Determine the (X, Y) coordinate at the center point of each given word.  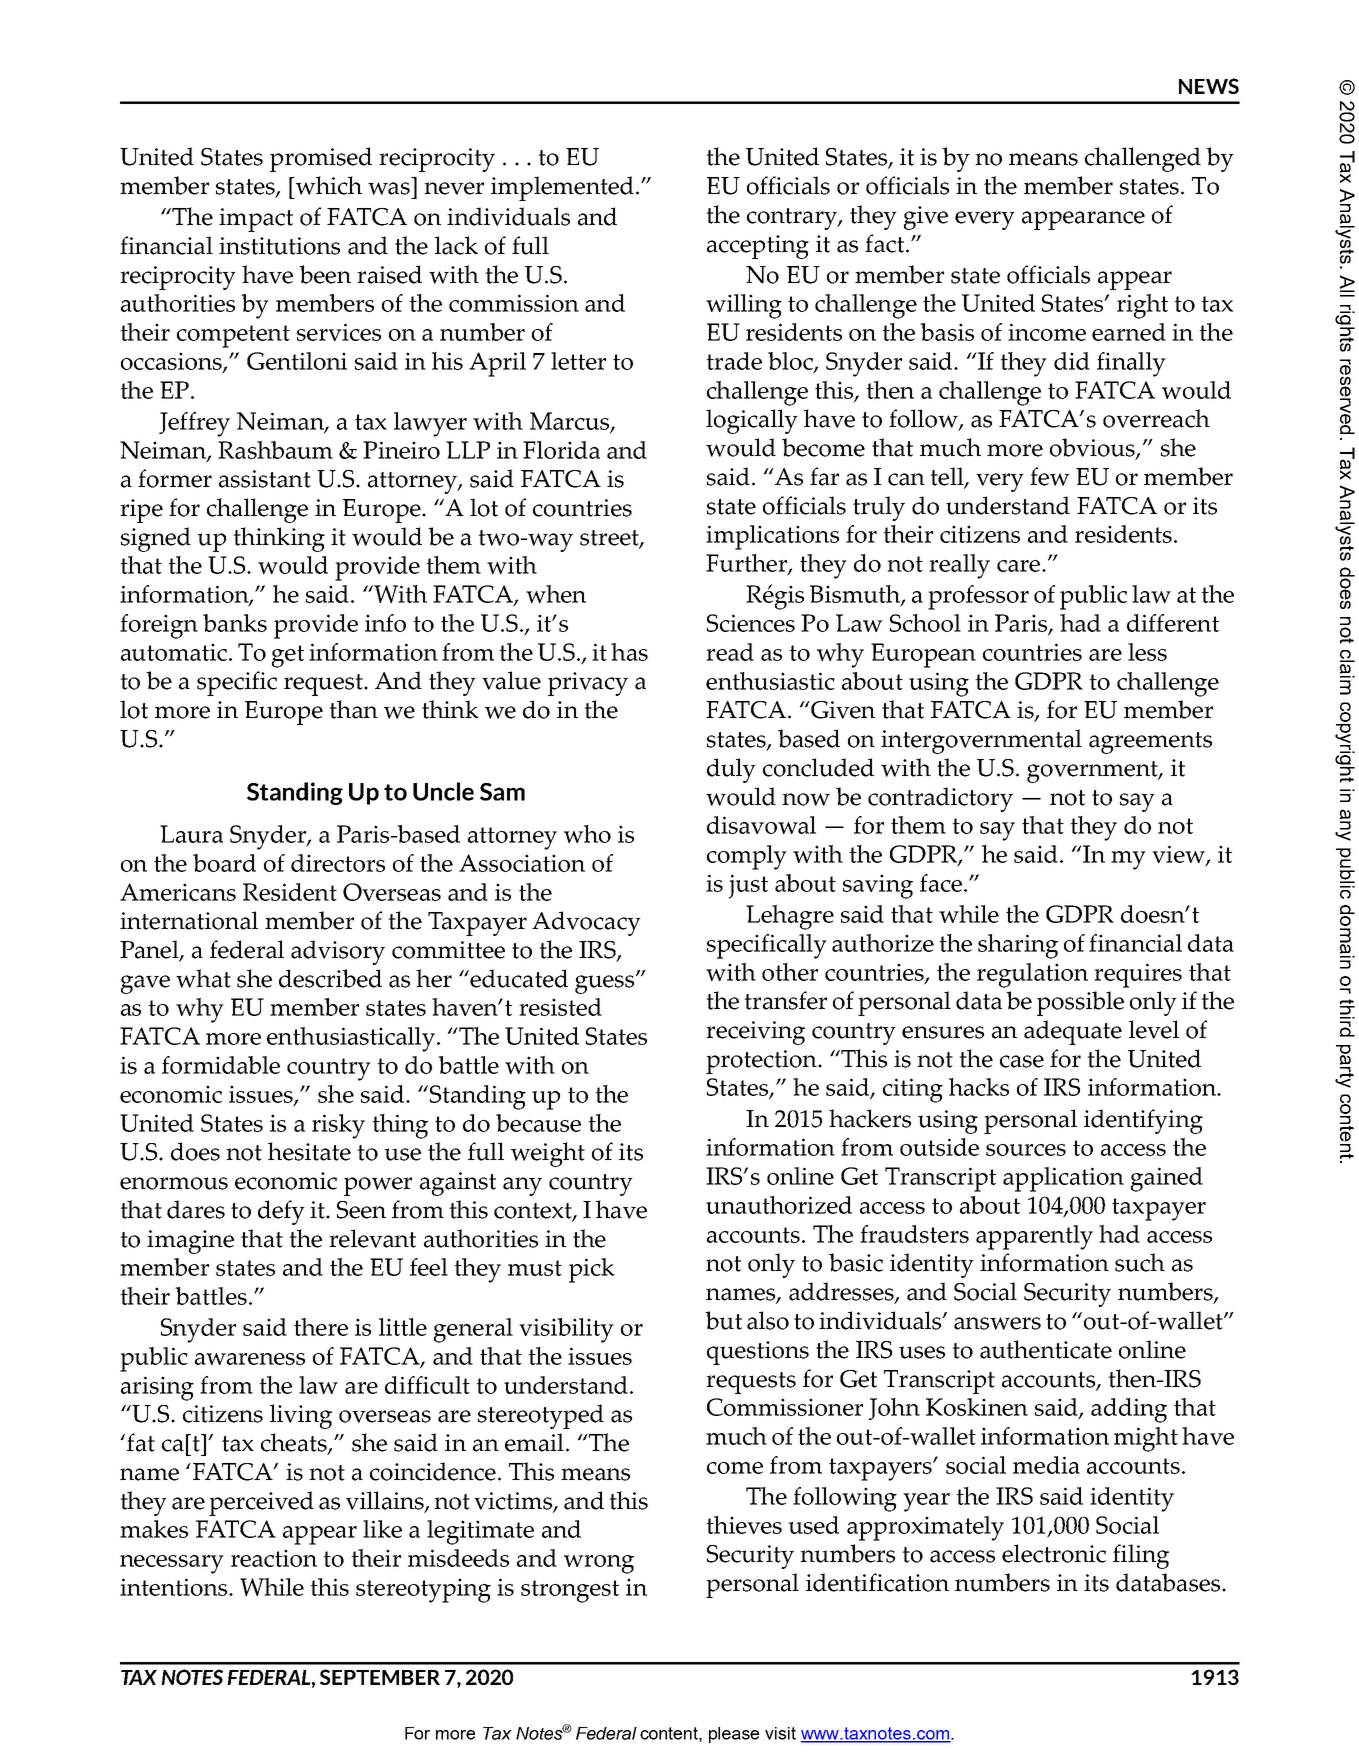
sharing (1018, 946)
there (321, 1327)
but (723, 1320)
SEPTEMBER (380, 1677)
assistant (265, 479)
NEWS (1209, 86)
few (1050, 476)
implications (772, 537)
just (748, 886)
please (734, 1735)
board (224, 863)
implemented (562, 188)
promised (321, 159)
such (1140, 1262)
